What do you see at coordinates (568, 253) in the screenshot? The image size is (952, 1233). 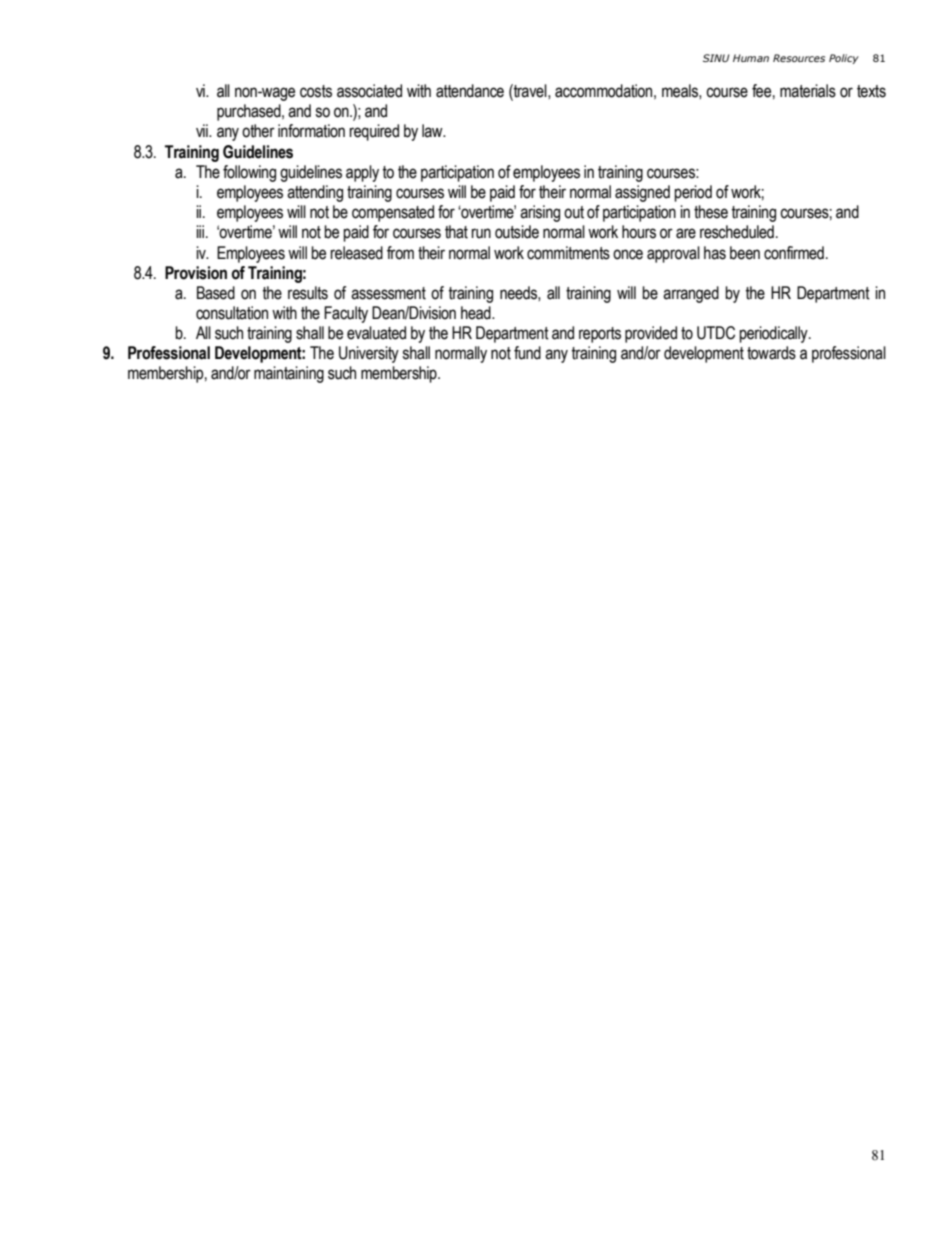 I see `commitments` at bounding box center [568, 253].
